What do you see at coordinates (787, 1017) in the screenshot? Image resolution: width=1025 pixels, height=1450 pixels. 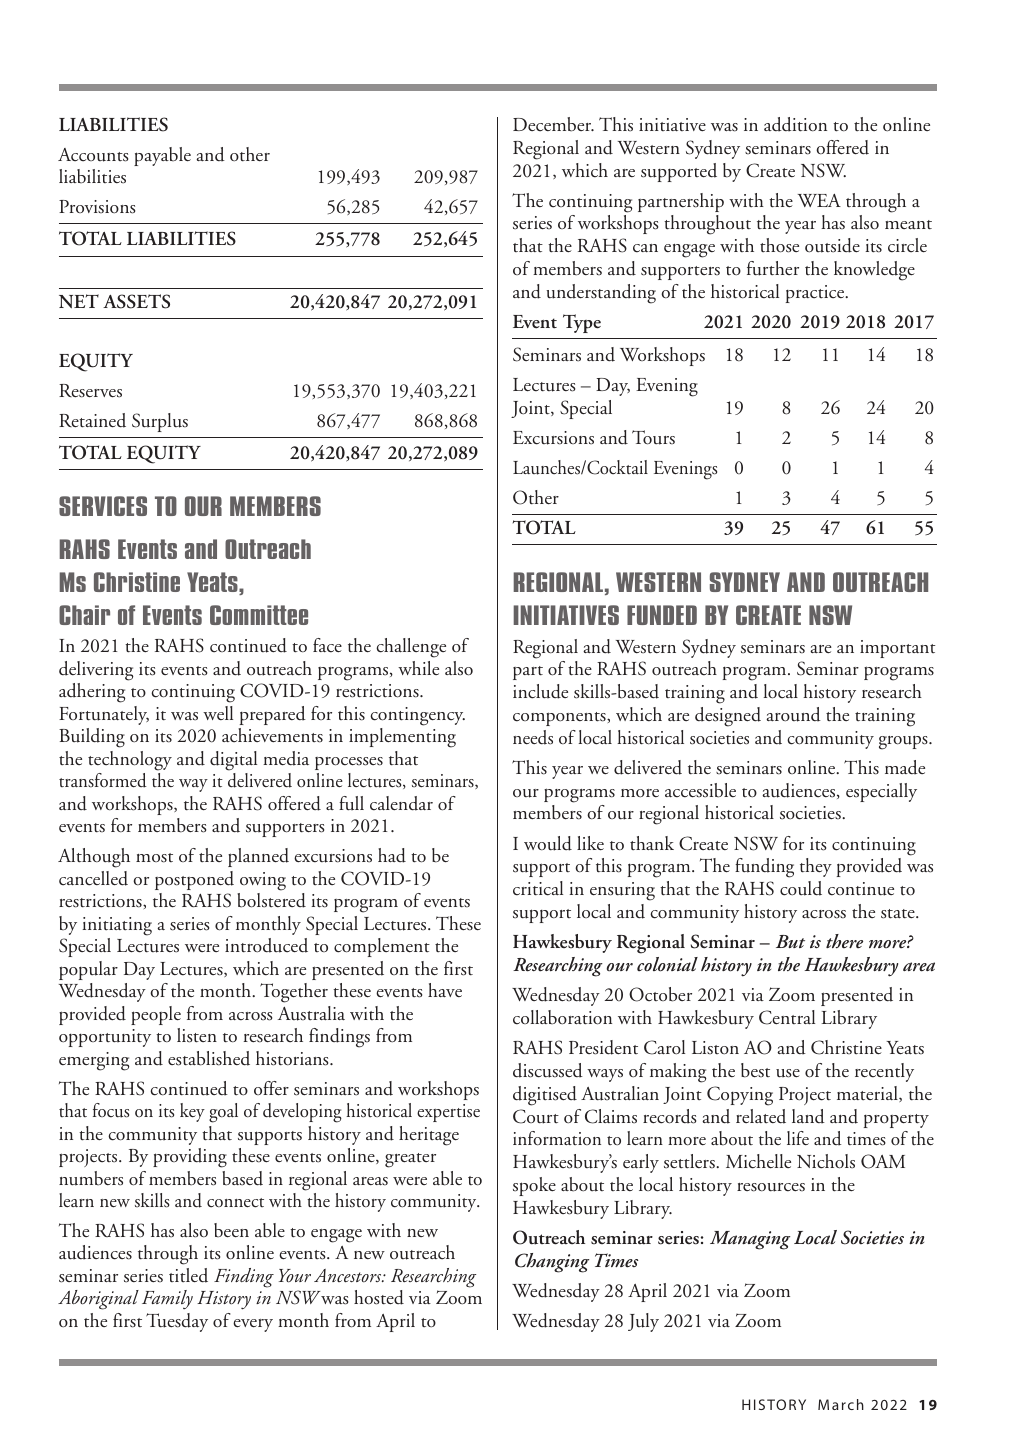 I see `Central` at bounding box center [787, 1017].
